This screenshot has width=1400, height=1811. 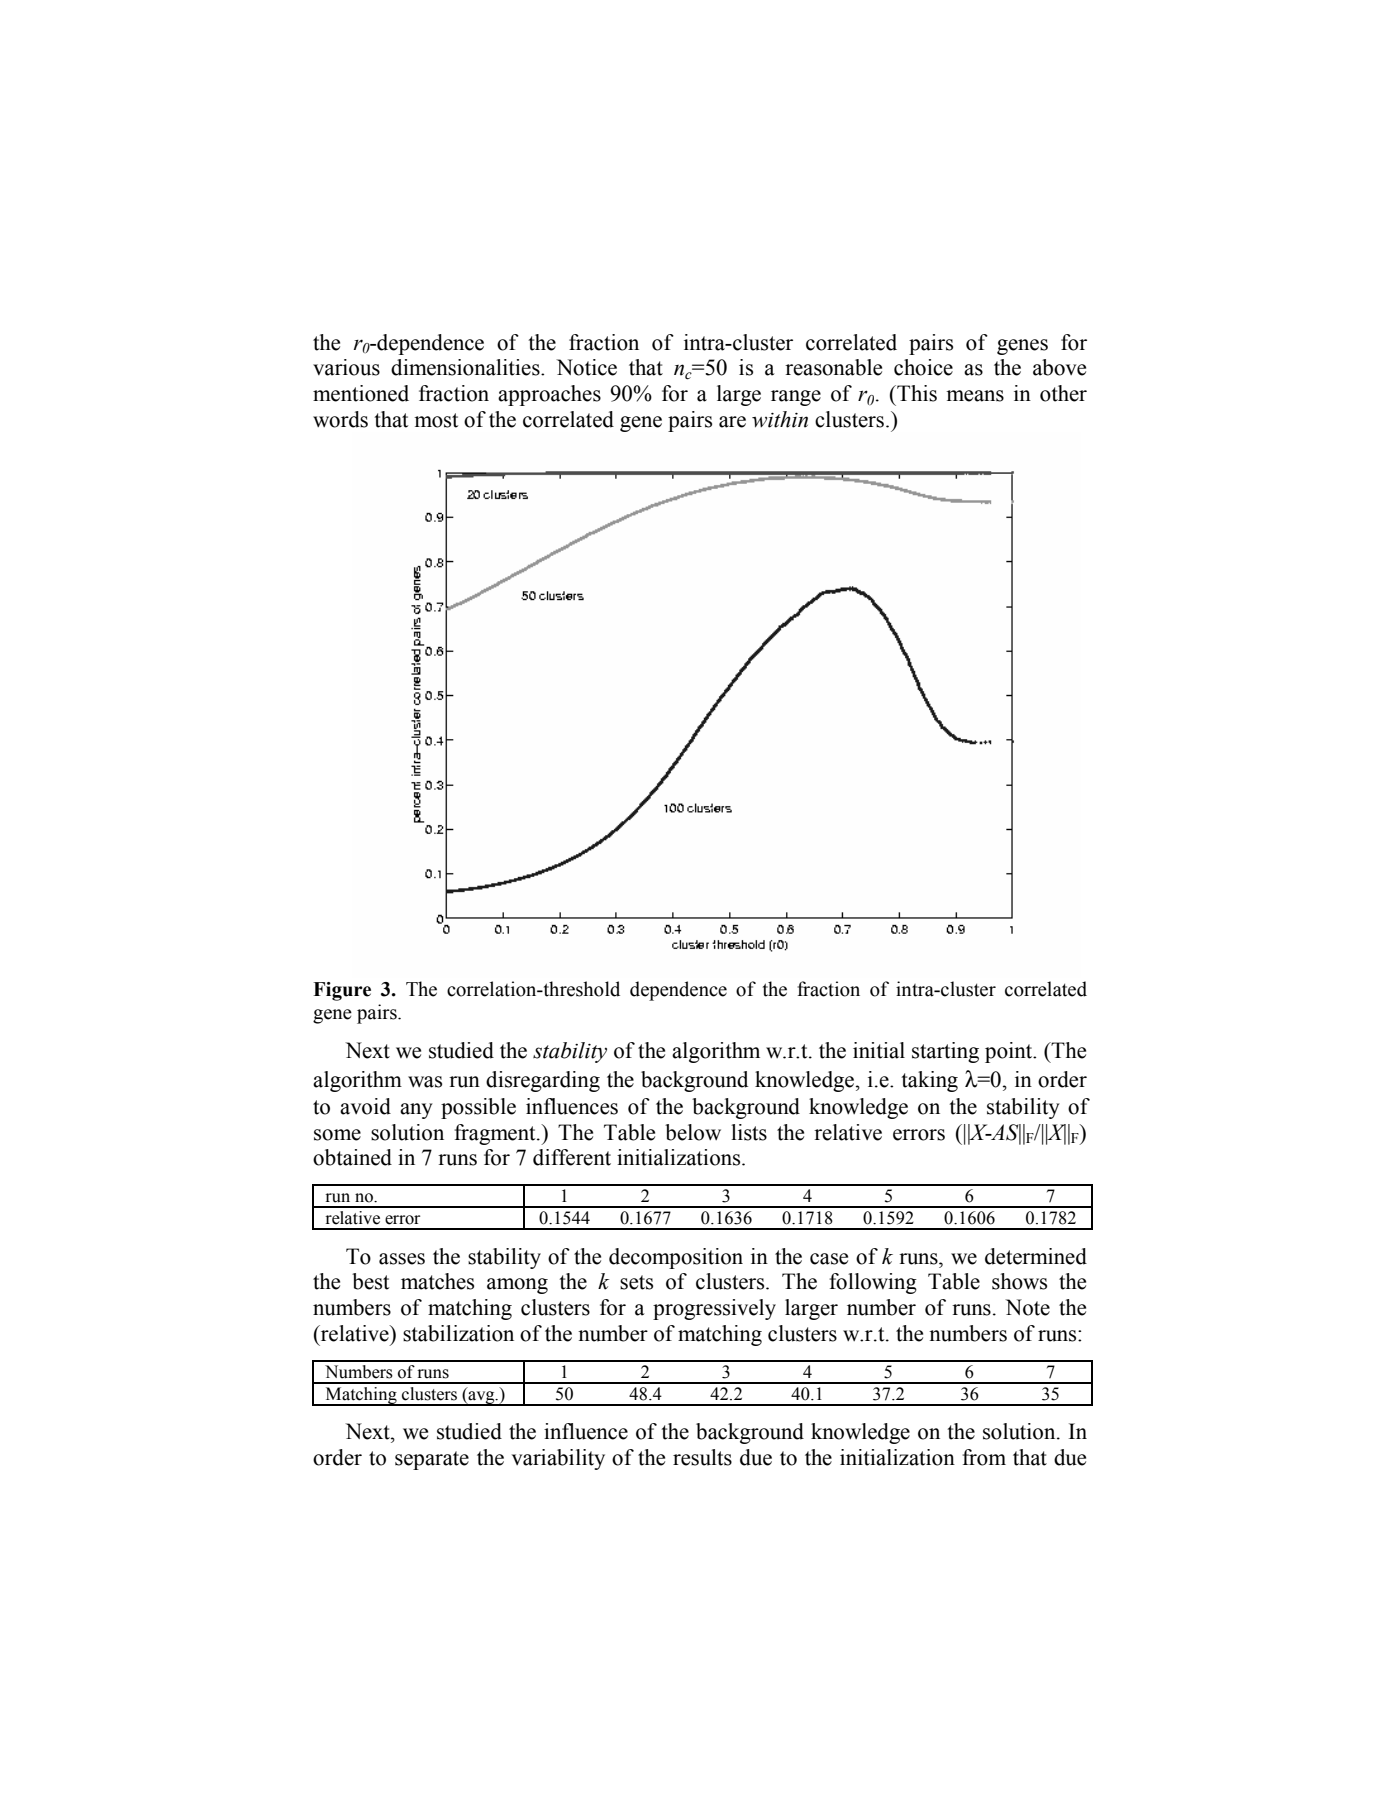 I want to click on disregarding, so click(x=543, y=1081).
